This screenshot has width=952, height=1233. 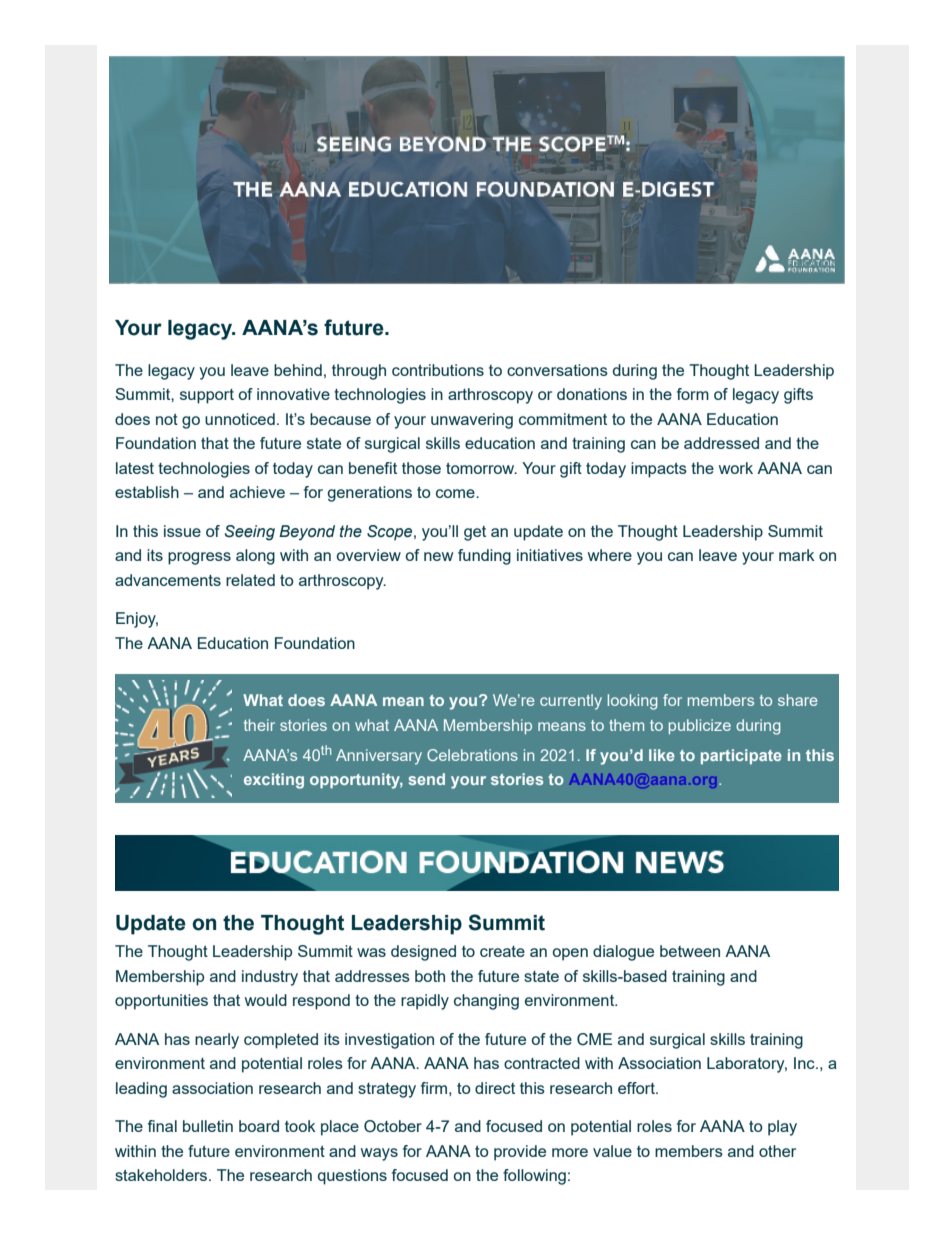 I want to click on industry, so click(x=270, y=978).
